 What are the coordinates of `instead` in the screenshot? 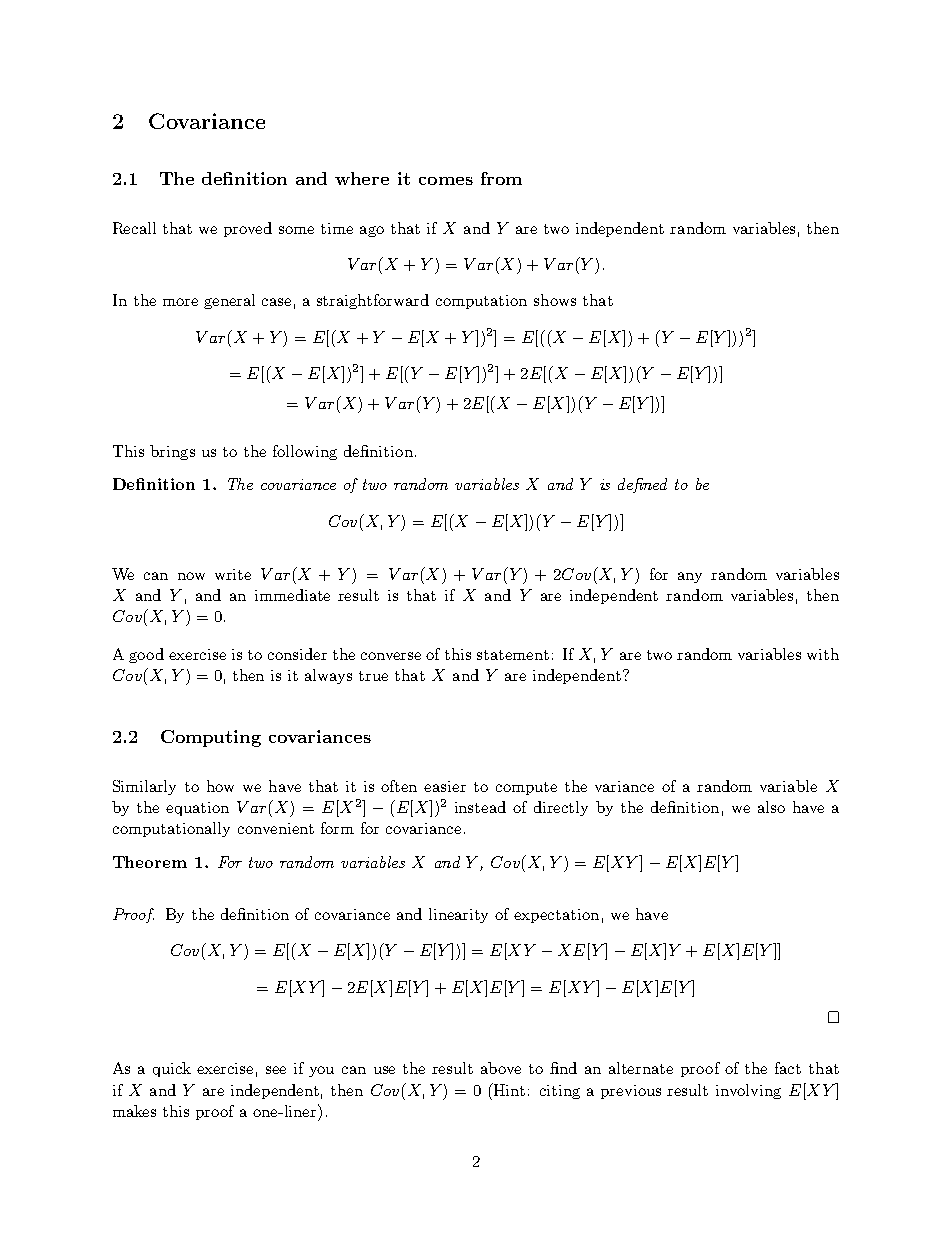 It's located at (480, 807).
